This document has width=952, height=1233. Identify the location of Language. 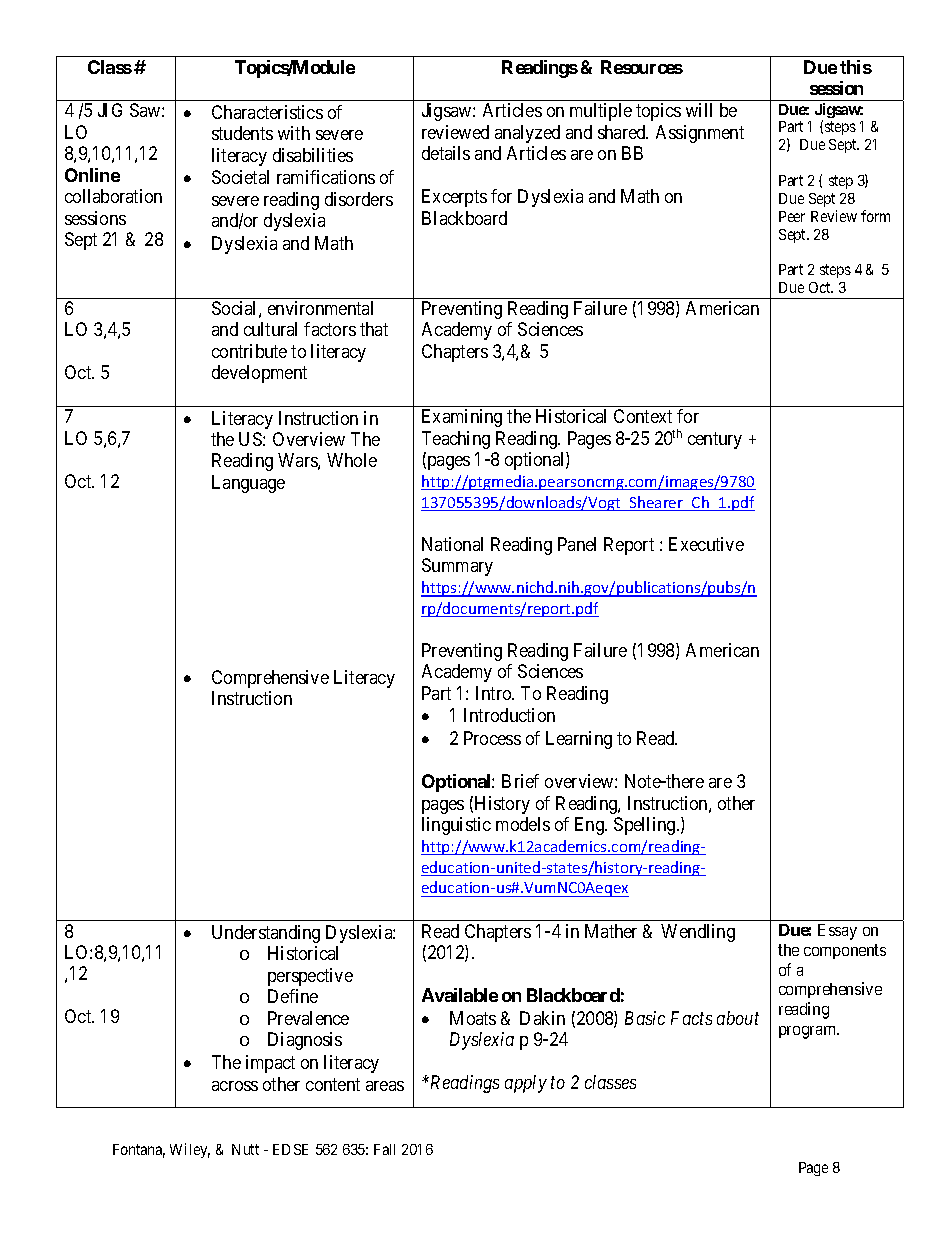
(248, 484).
